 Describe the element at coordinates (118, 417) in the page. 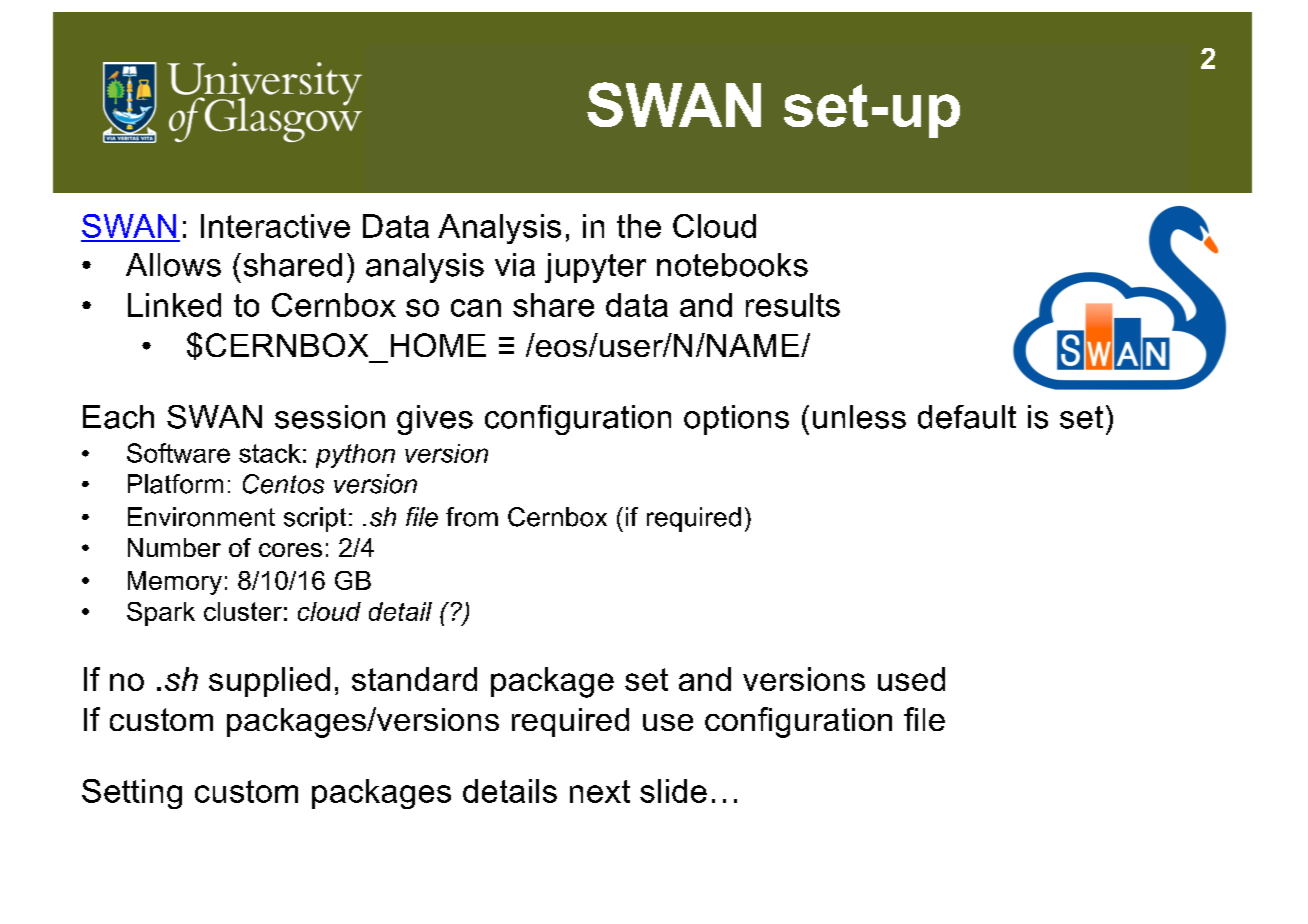

I see `Each` at that location.
